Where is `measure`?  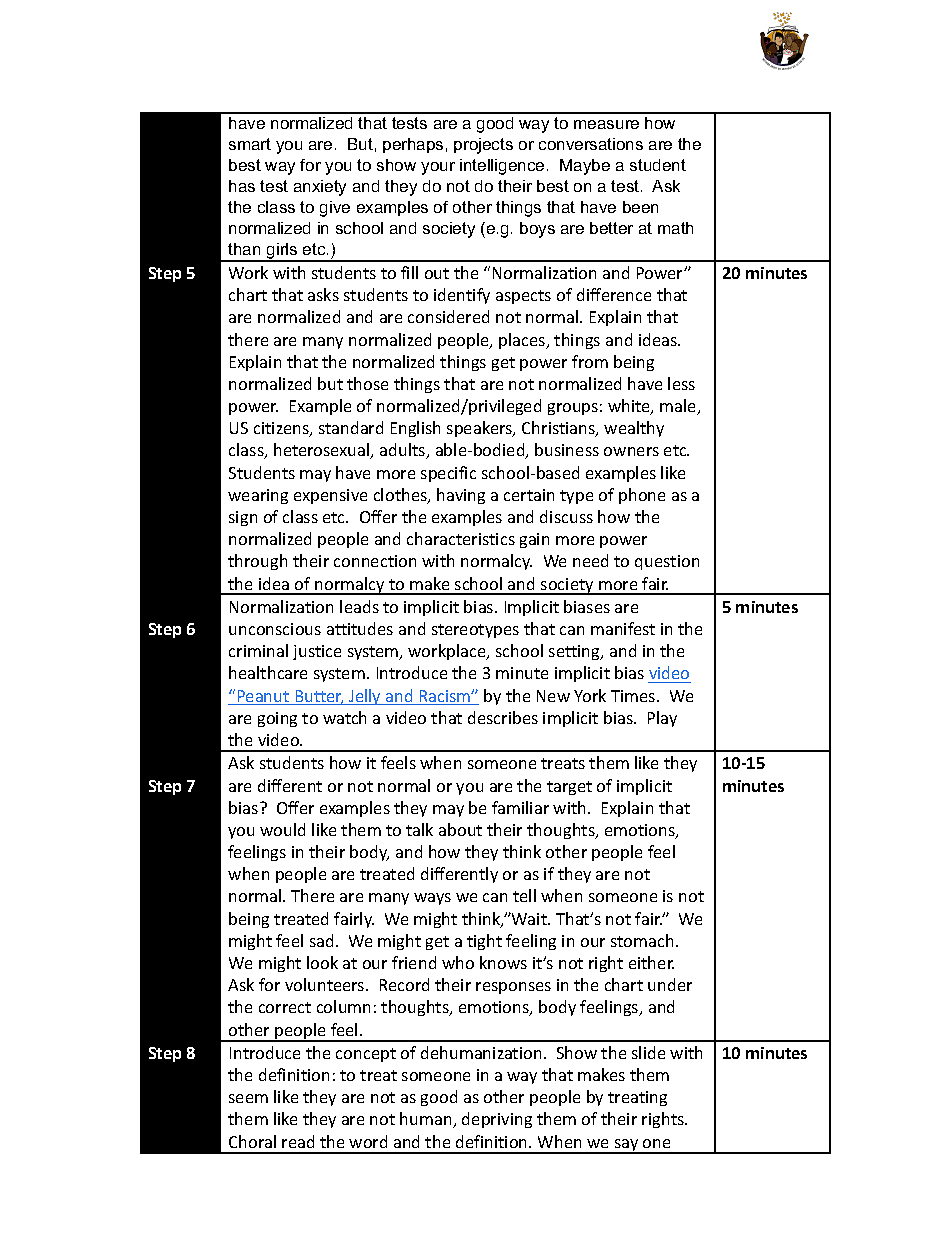 measure is located at coordinates (606, 124).
